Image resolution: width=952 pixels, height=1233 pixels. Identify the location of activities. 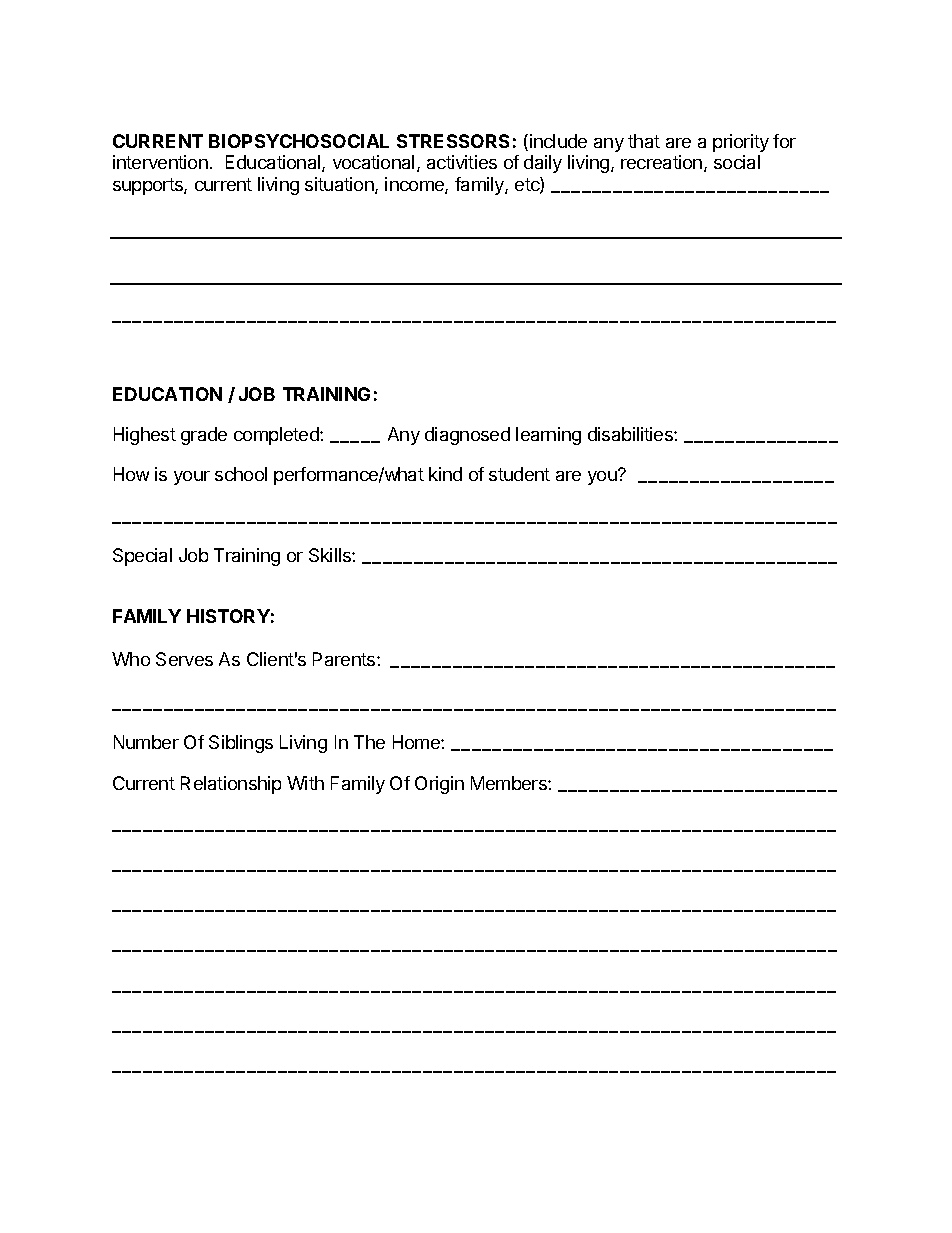
(462, 162).
